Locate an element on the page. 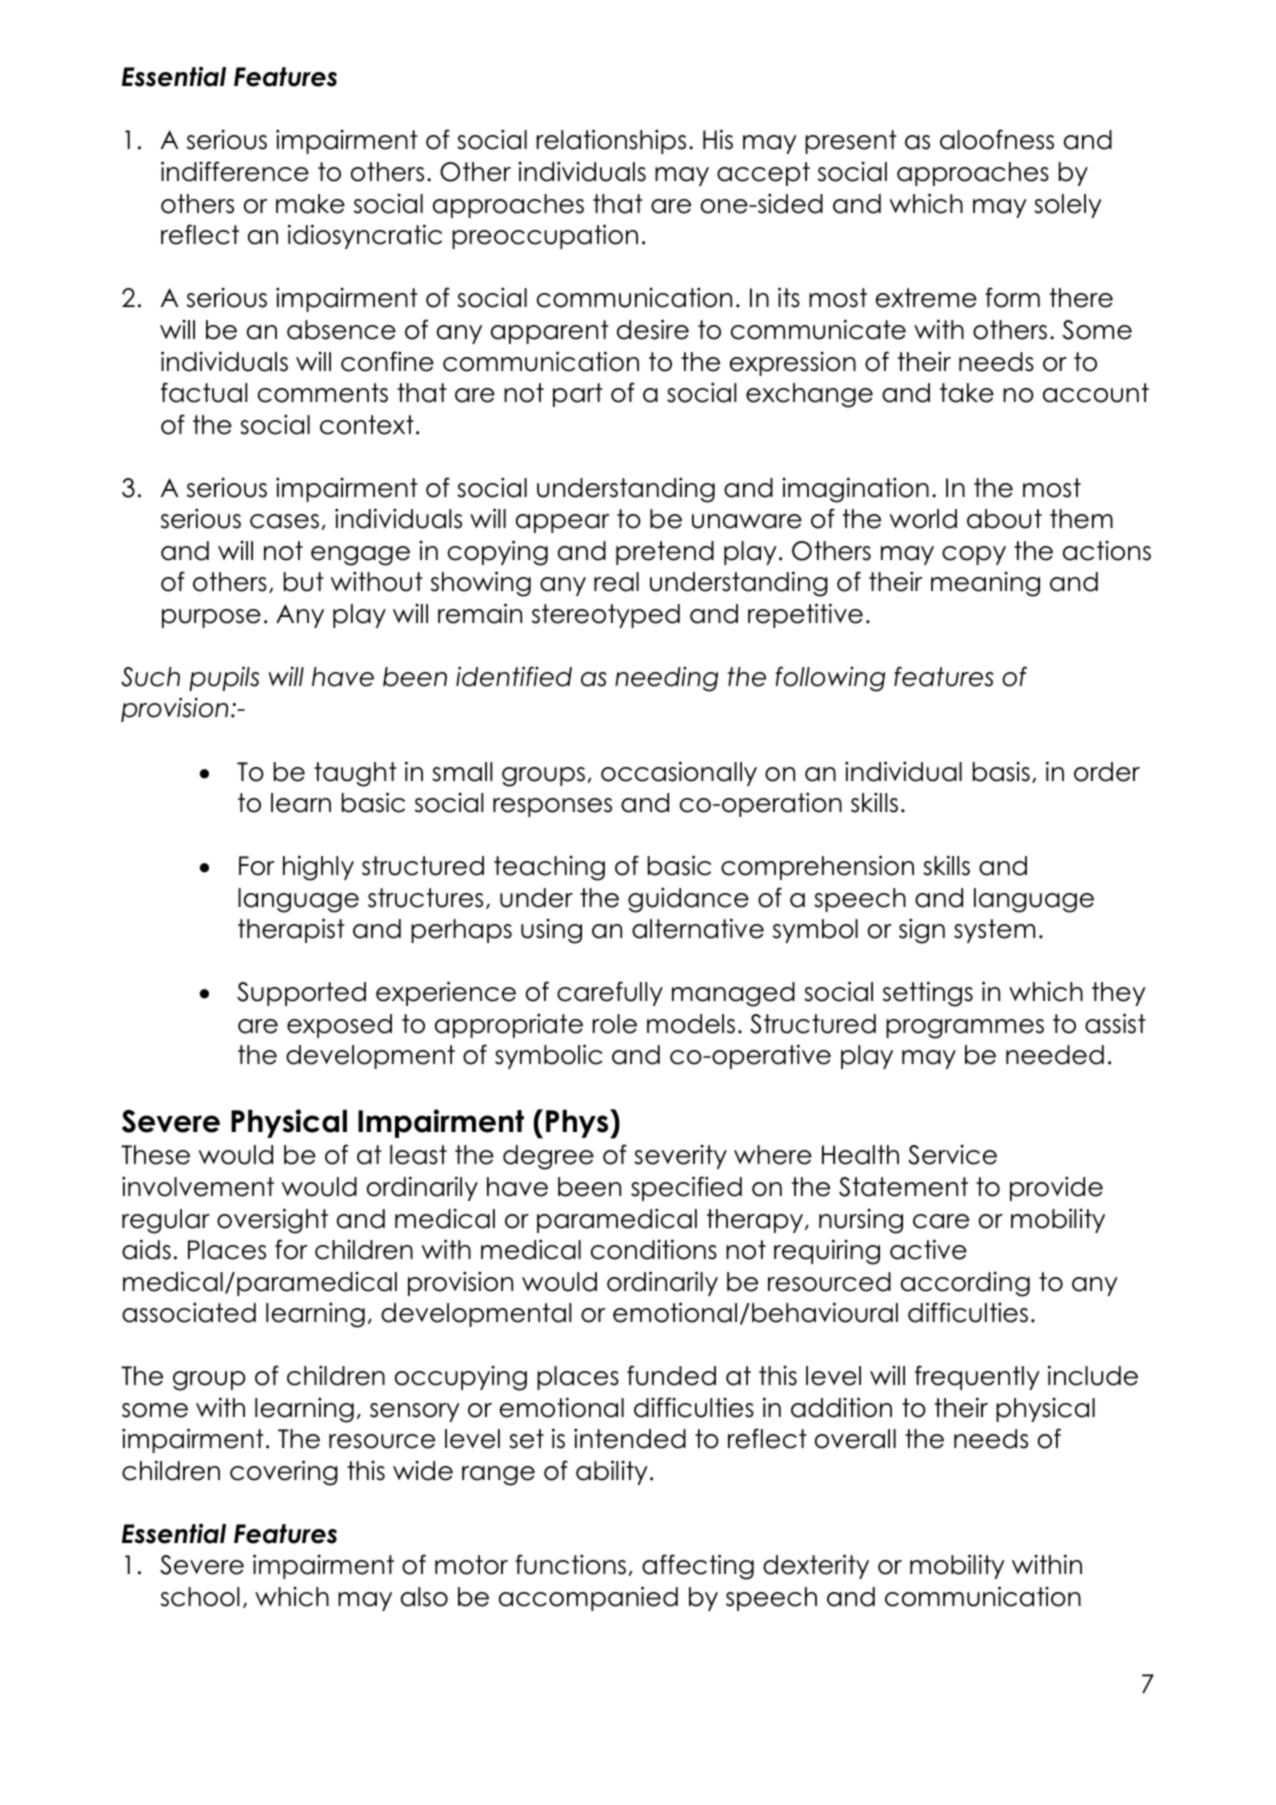 This image has height=1805, width=1276. guidance is located at coordinates (688, 900).
